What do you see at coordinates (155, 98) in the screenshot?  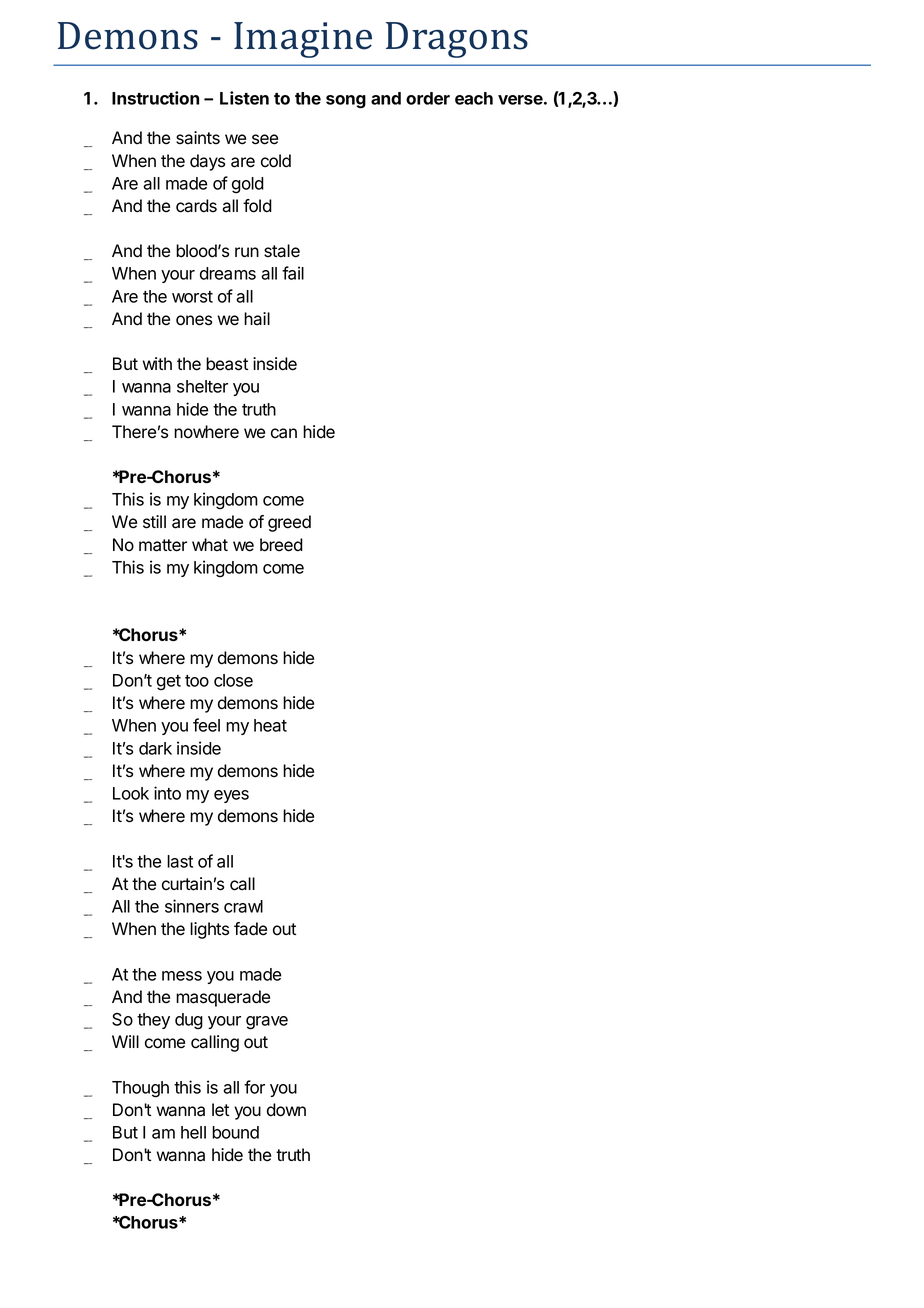 I see `Instruction` at bounding box center [155, 98].
